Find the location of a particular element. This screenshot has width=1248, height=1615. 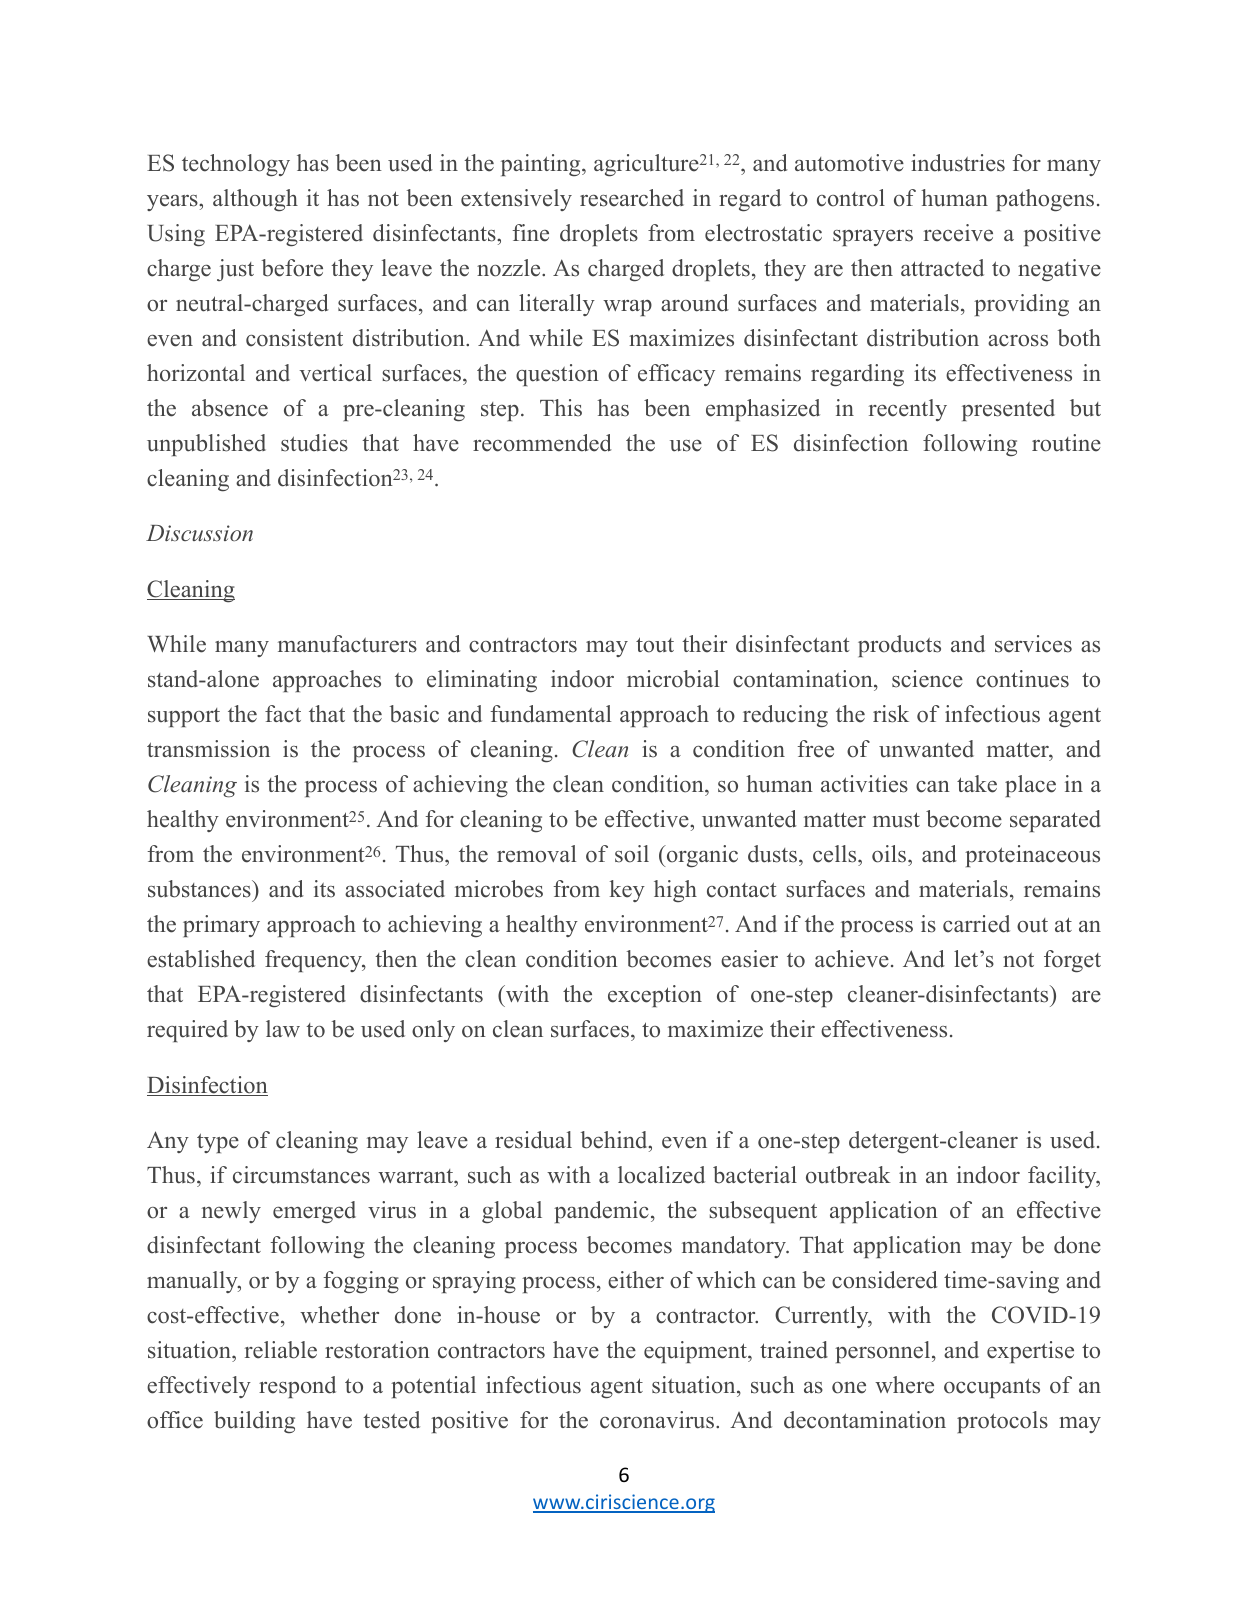

respond is located at coordinates (297, 1387).
